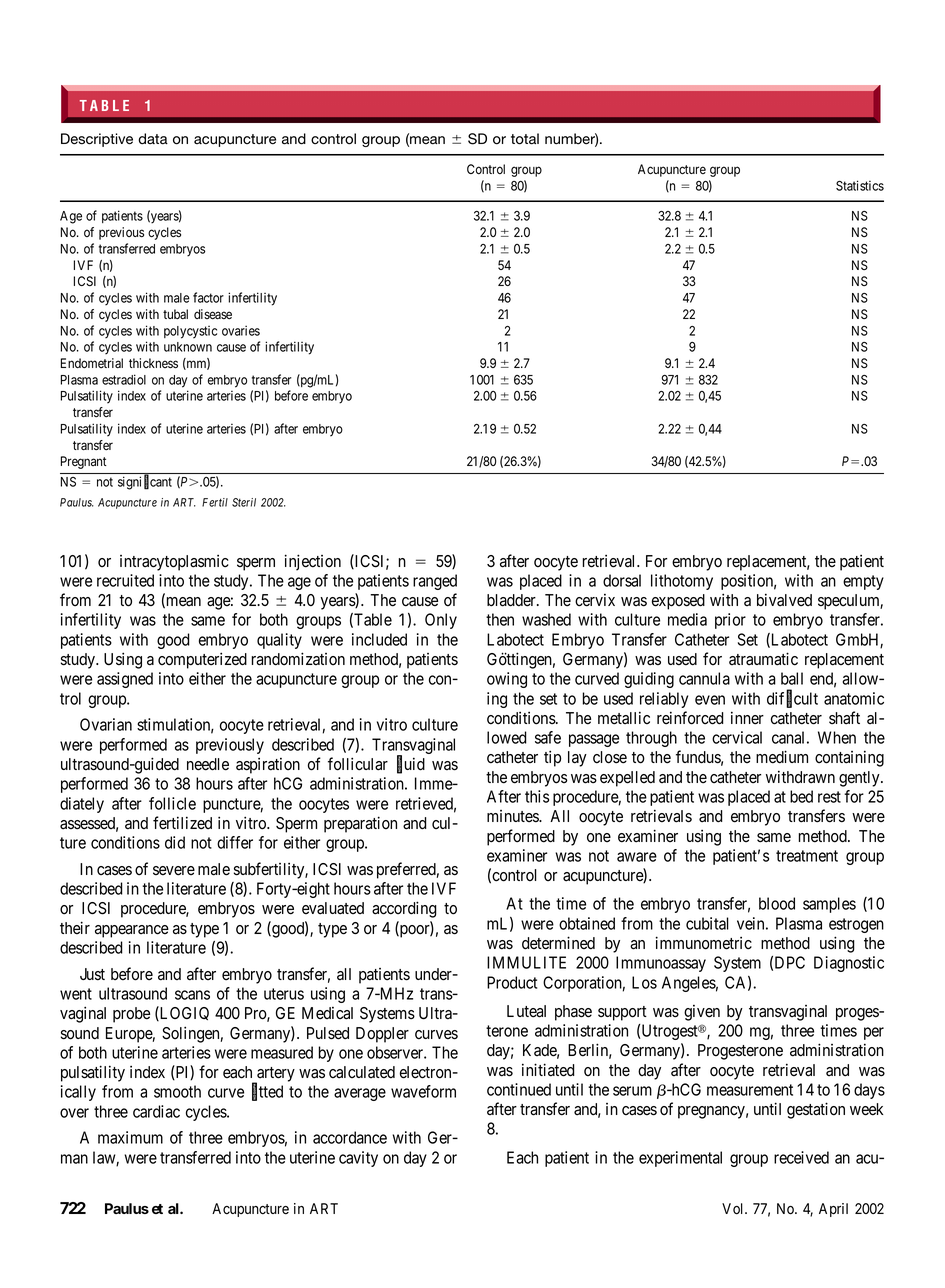  I want to click on minutes, so click(513, 816).
